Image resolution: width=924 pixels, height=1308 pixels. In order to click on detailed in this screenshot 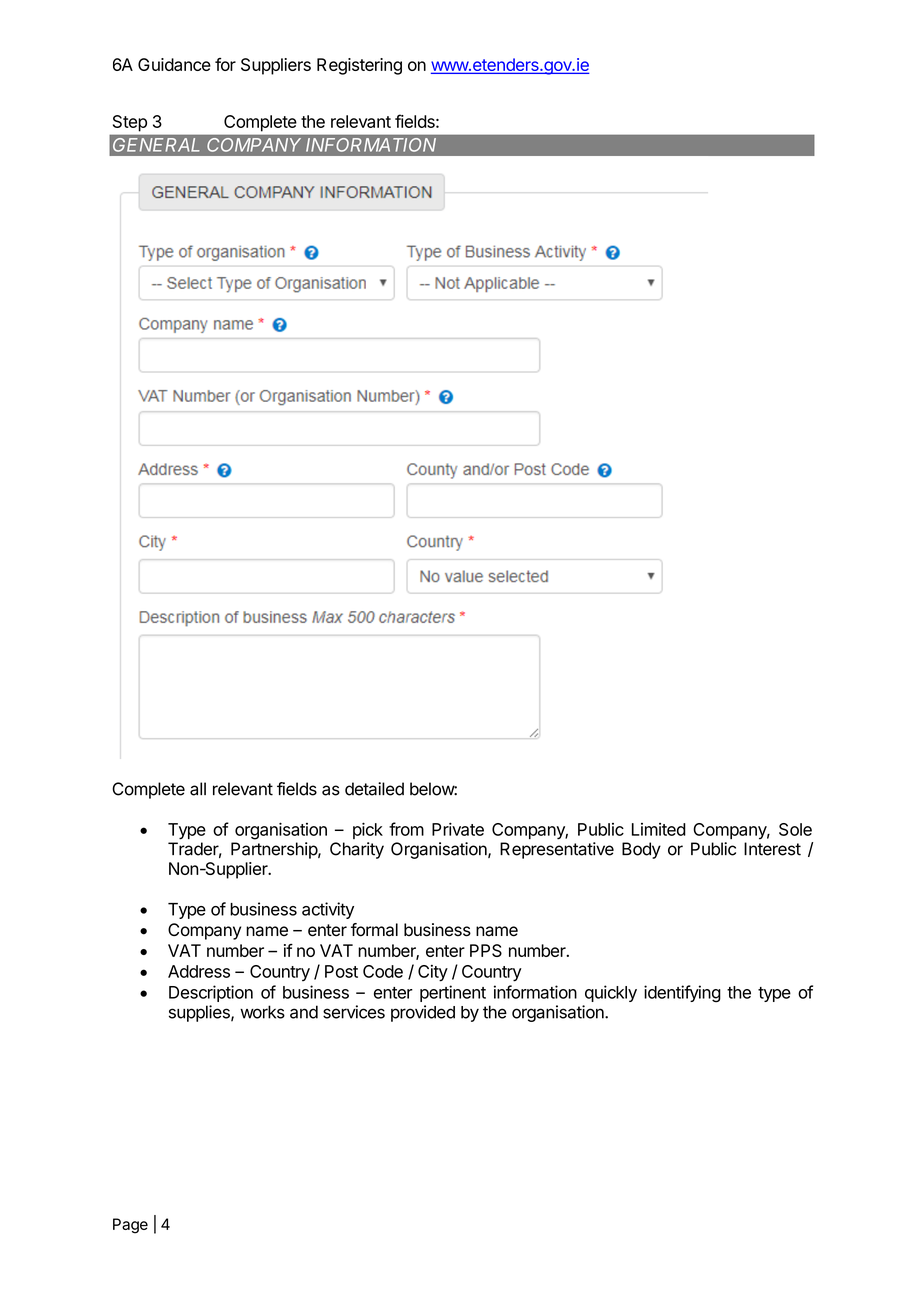, I will do `click(374, 789)`.
